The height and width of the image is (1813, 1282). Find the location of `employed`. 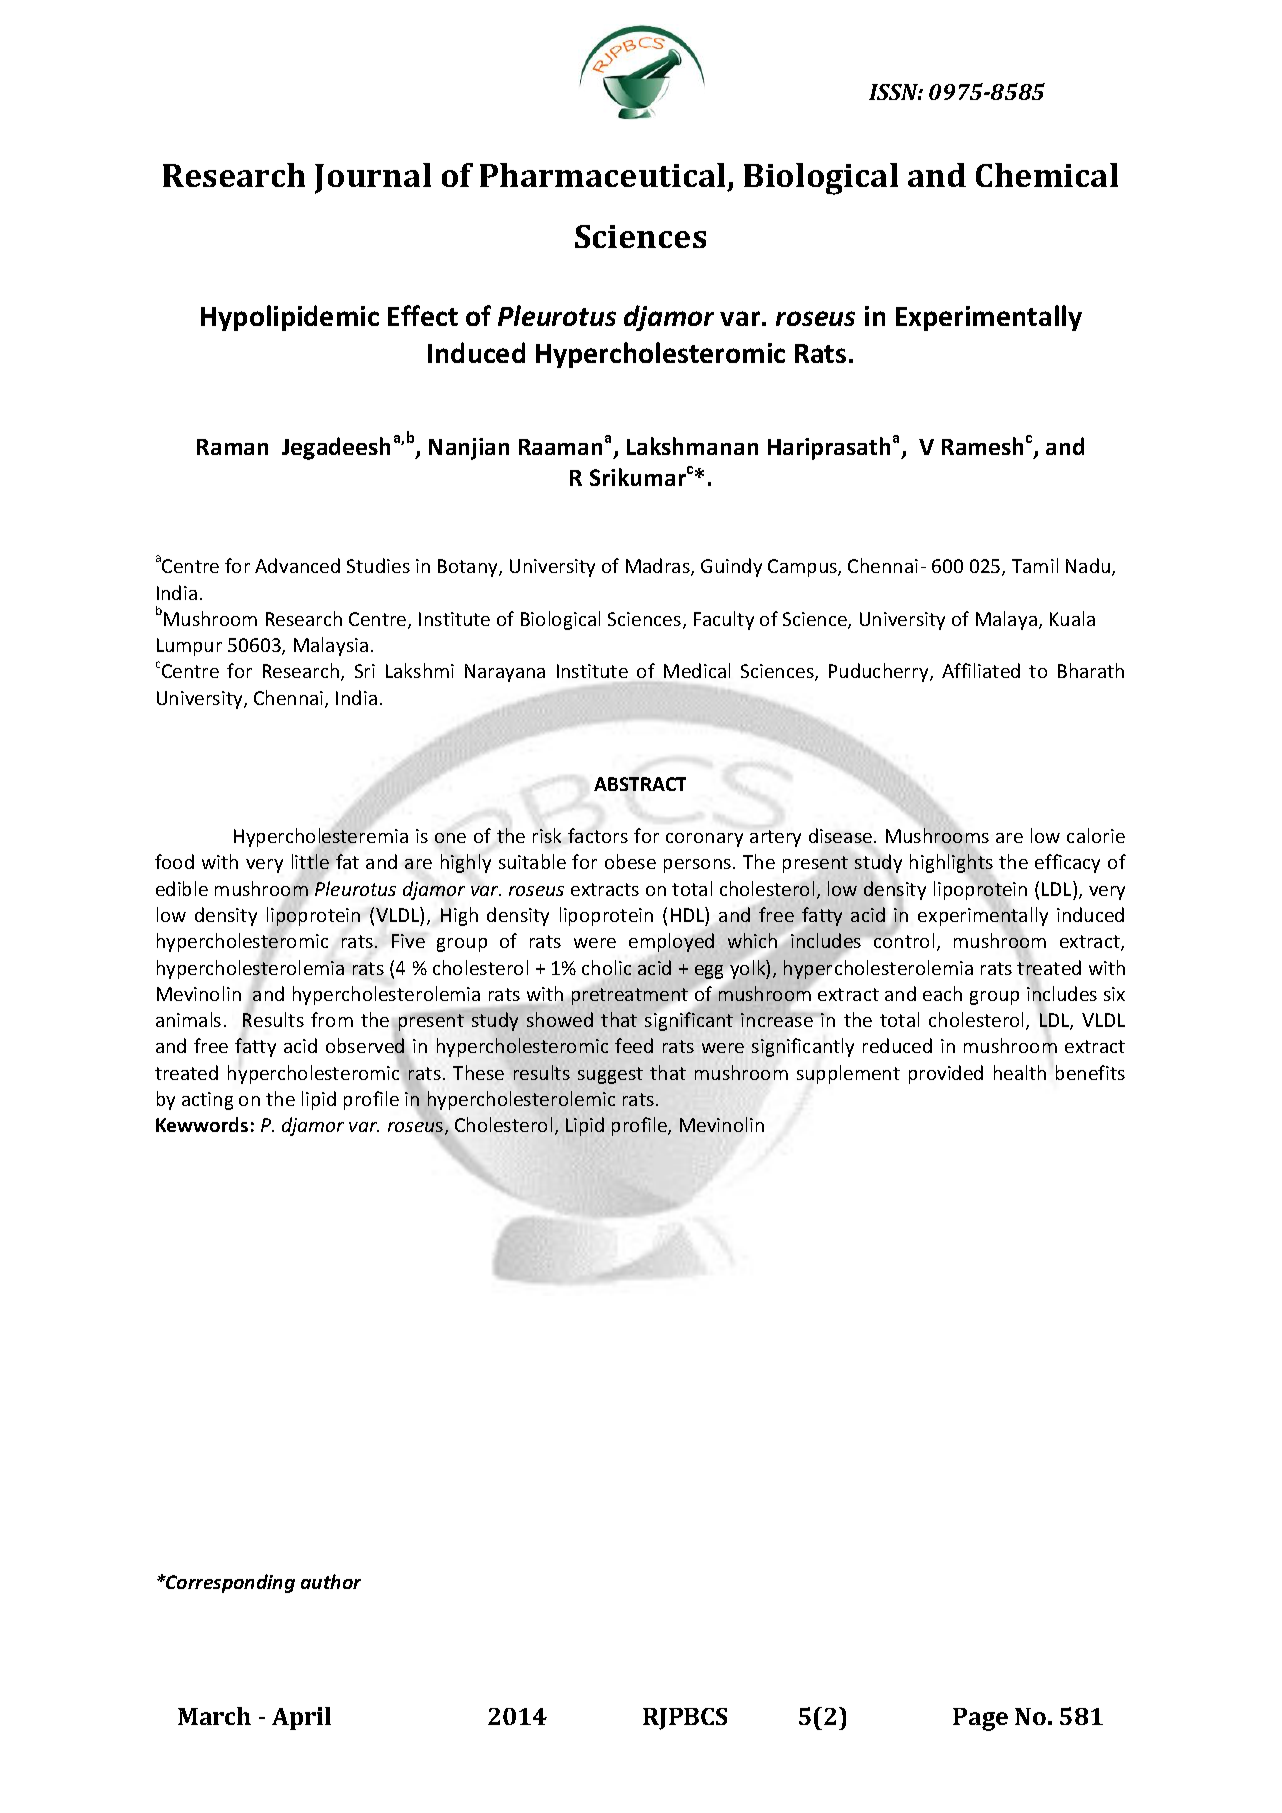

employed is located at coordinates (671, 942).
